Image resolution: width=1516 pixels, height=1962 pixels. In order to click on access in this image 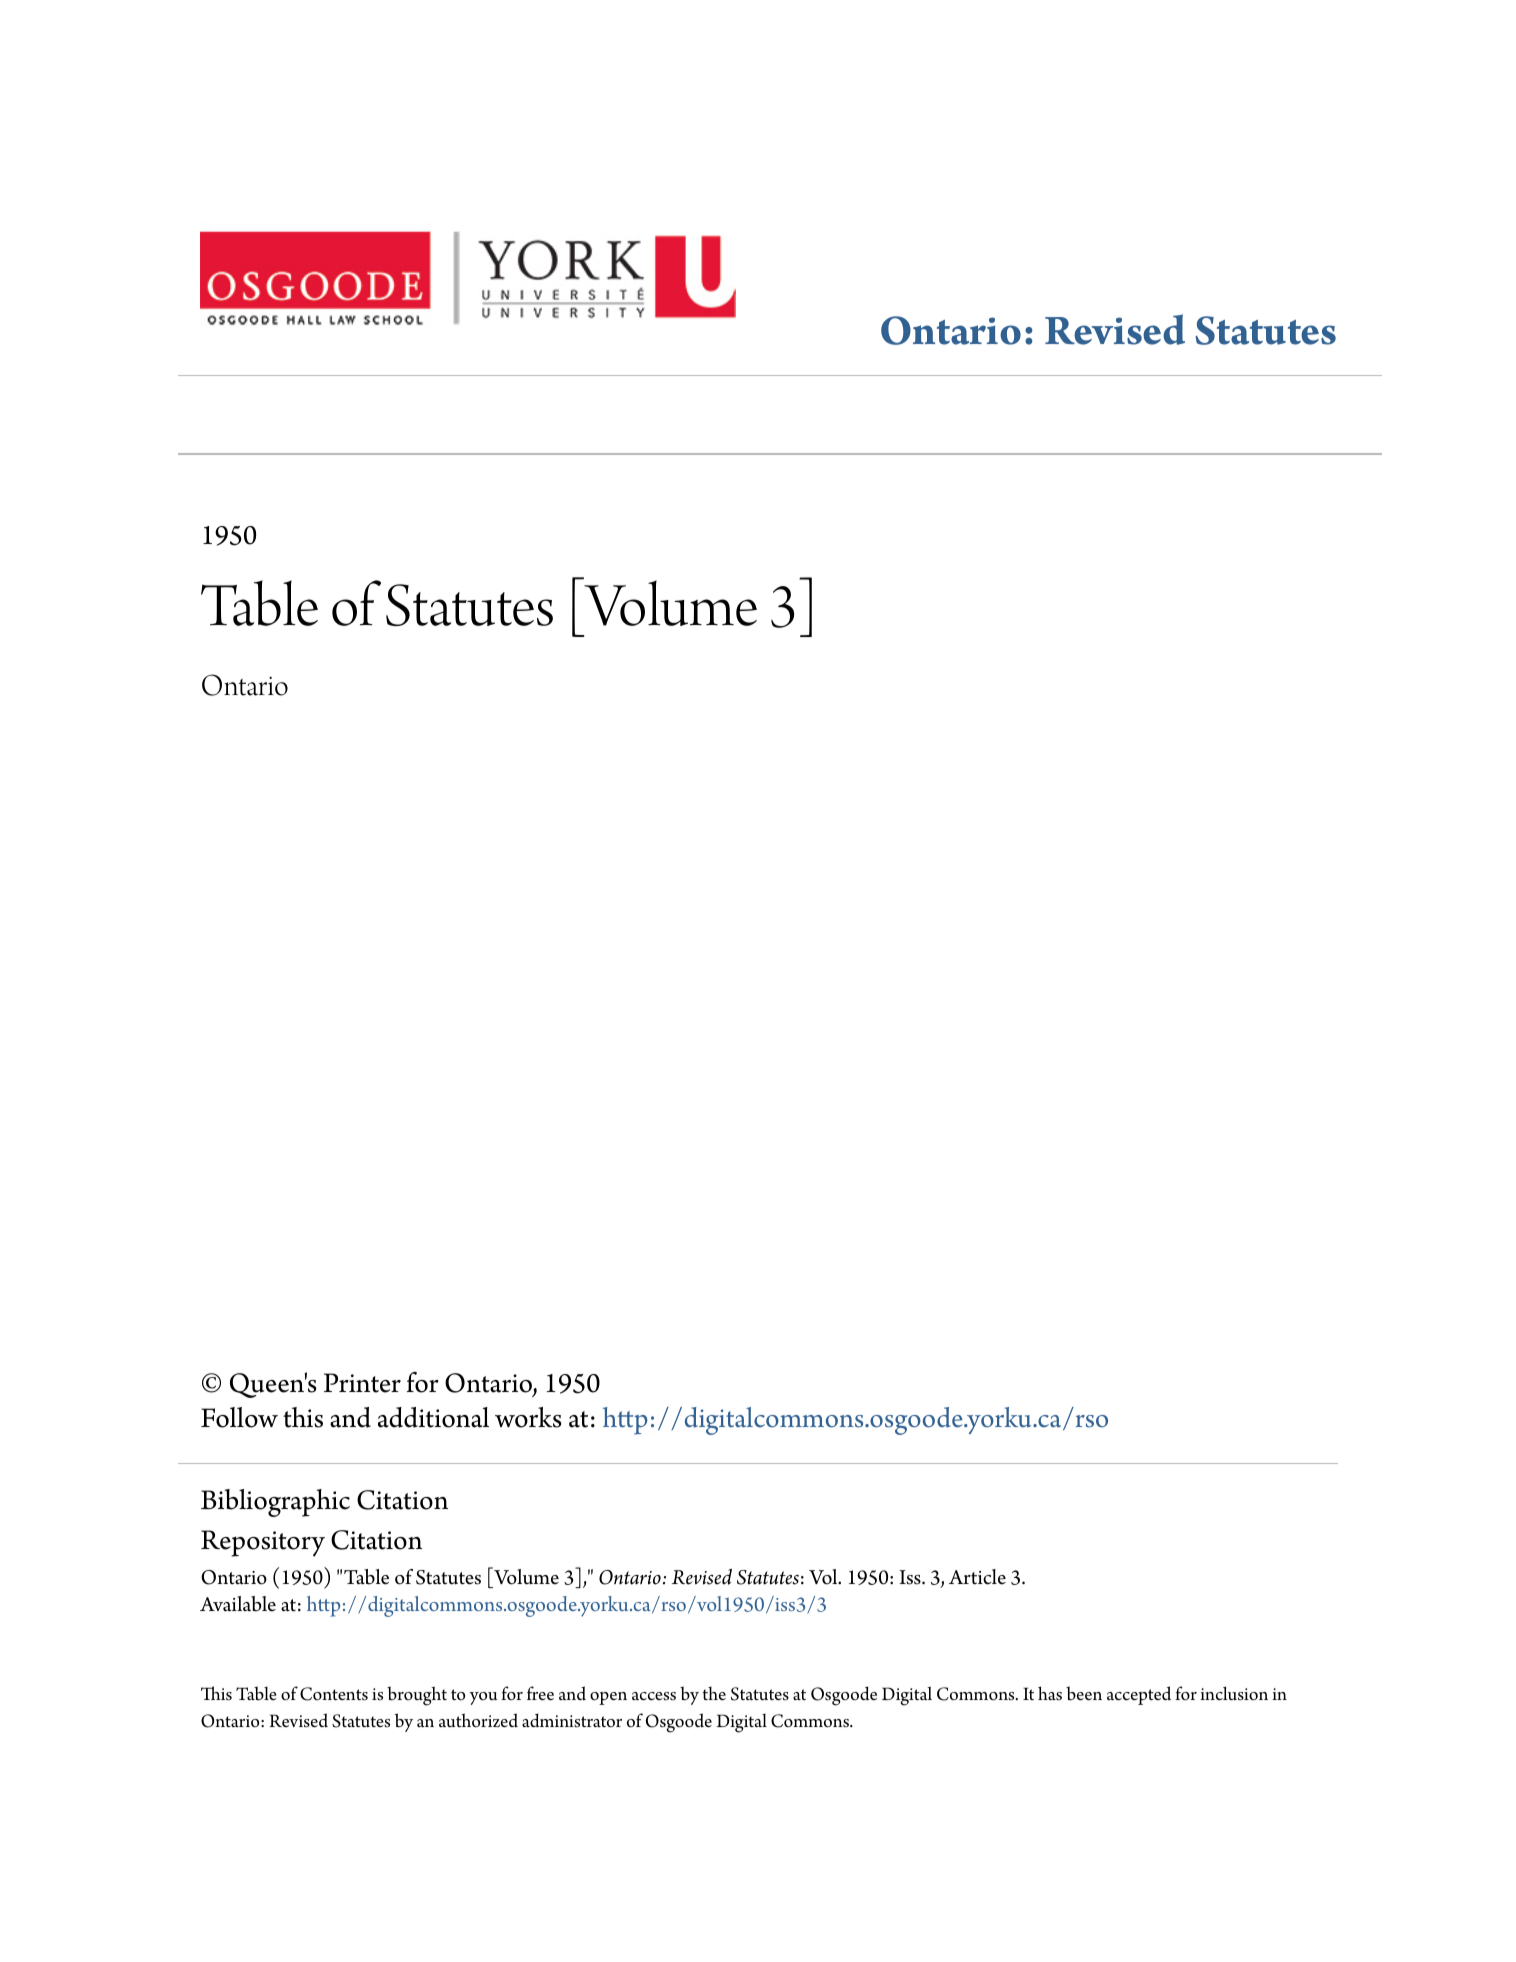, I will do `click(654, 1696)`.
